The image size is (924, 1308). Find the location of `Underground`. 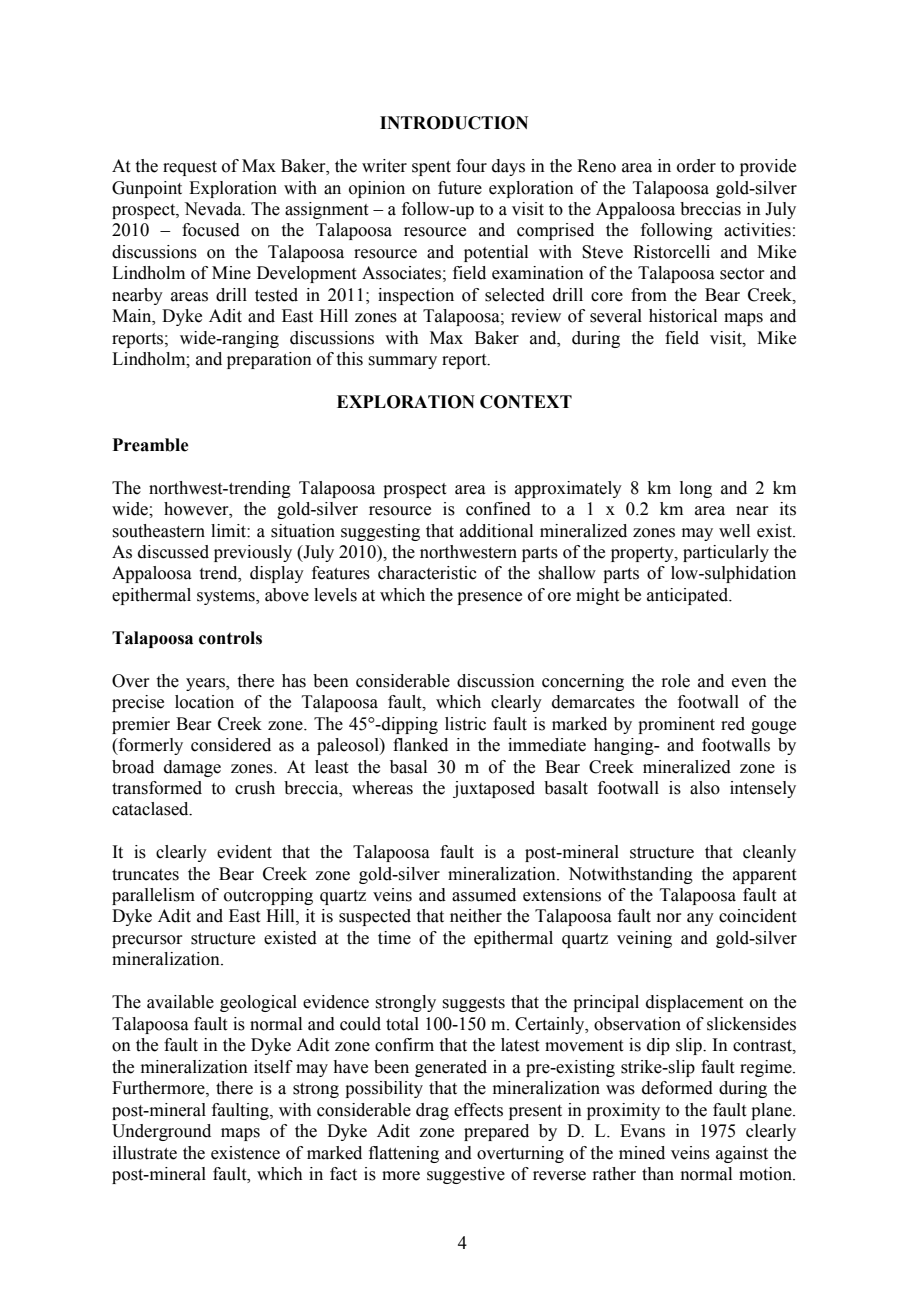

Underground is located at coordinates (161, 1132).
